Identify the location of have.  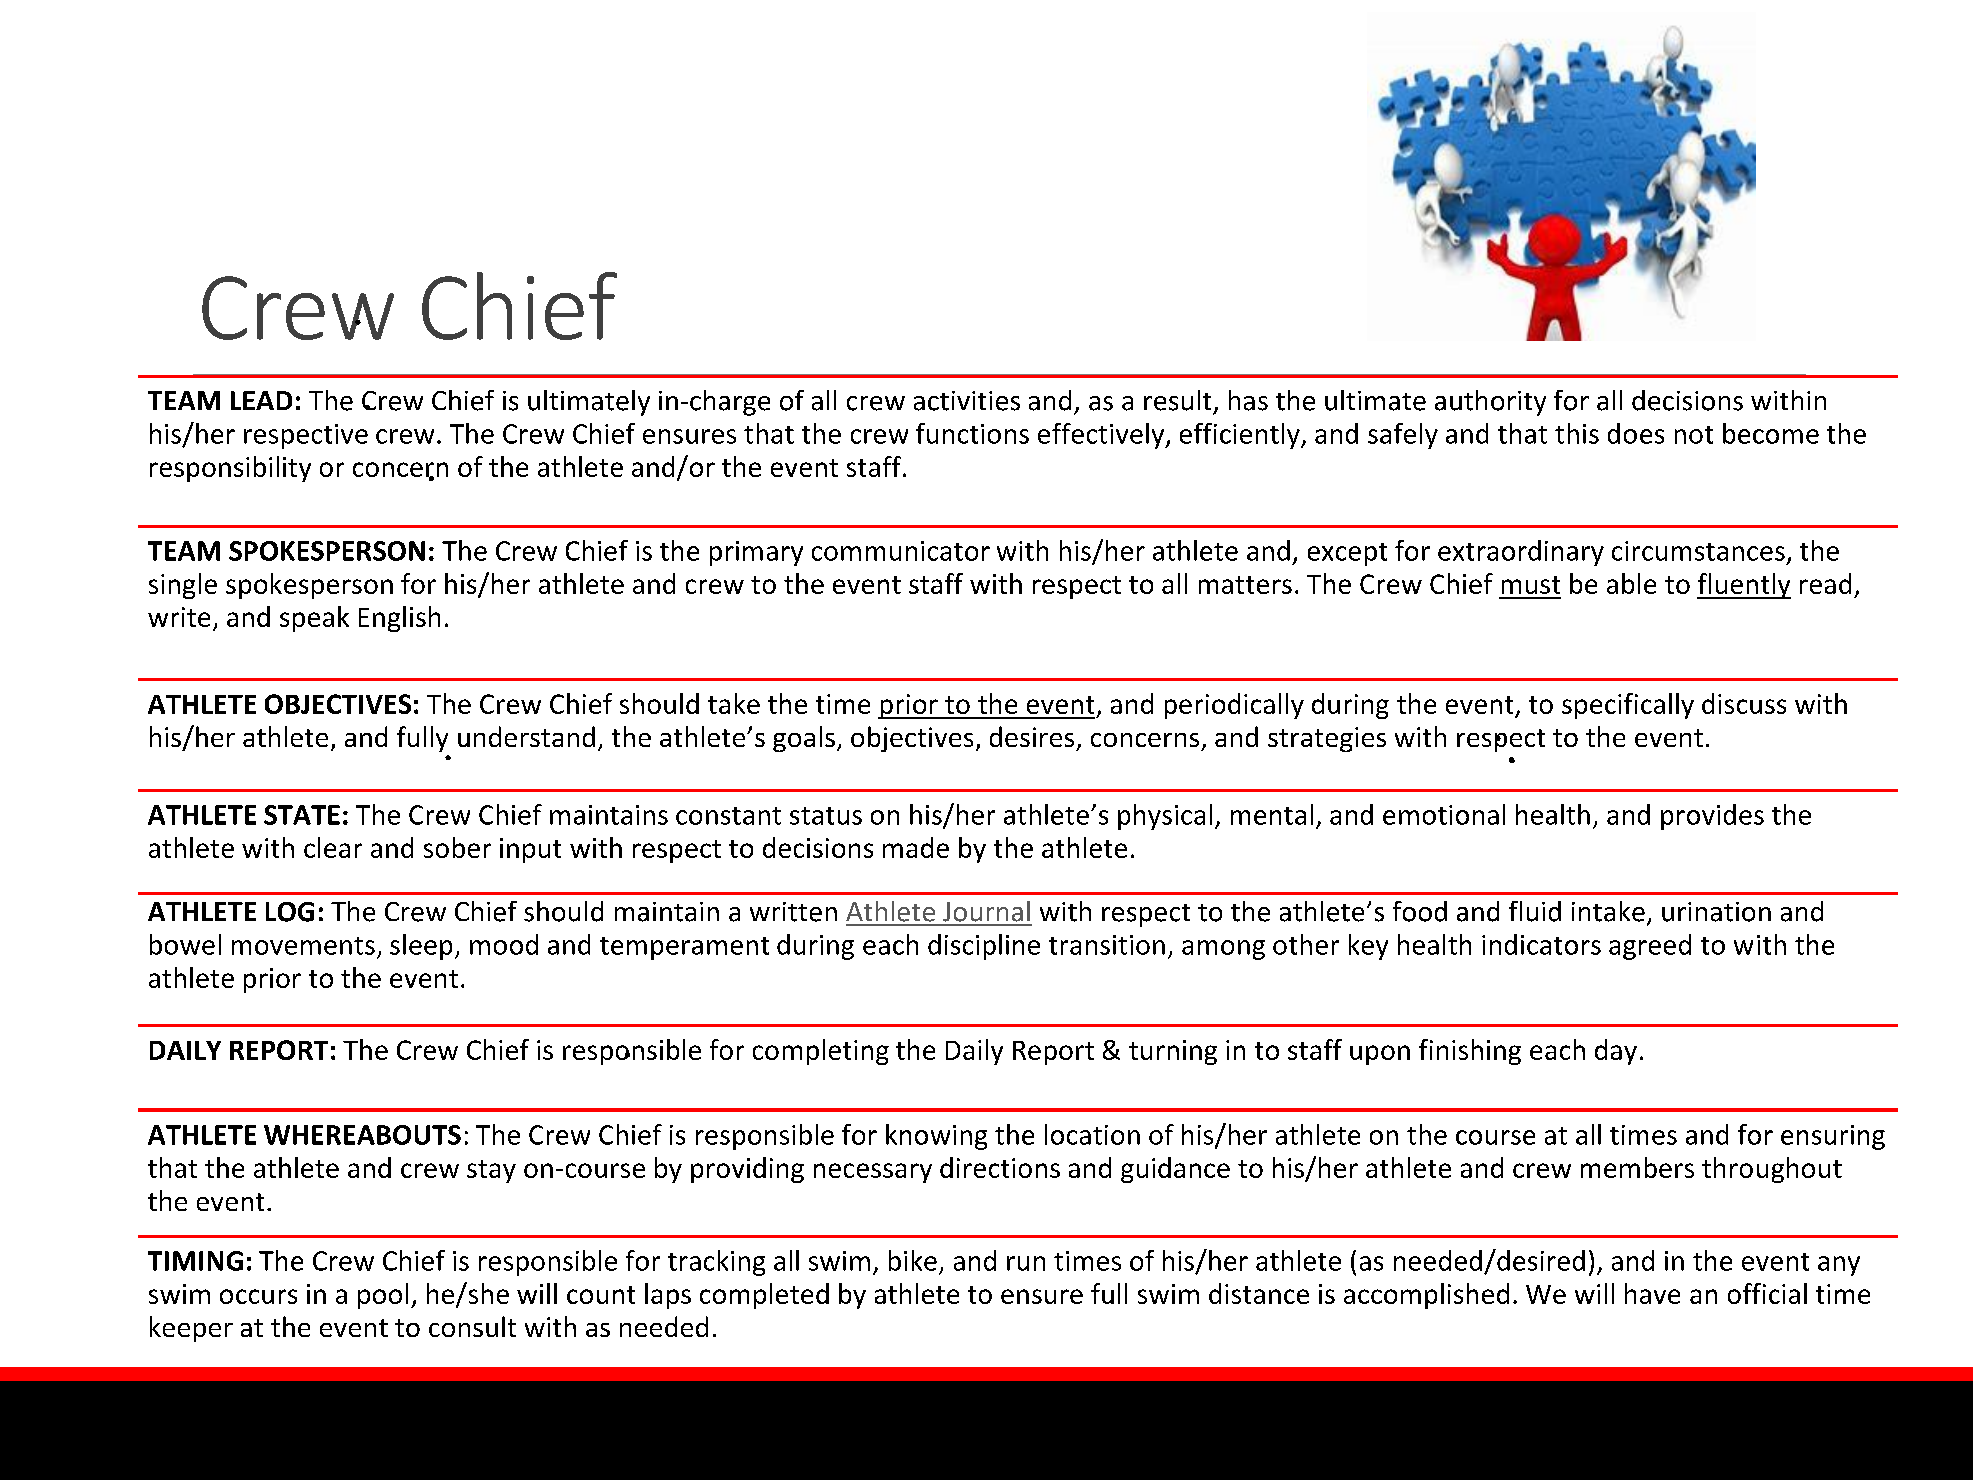
(1652, 1293).
